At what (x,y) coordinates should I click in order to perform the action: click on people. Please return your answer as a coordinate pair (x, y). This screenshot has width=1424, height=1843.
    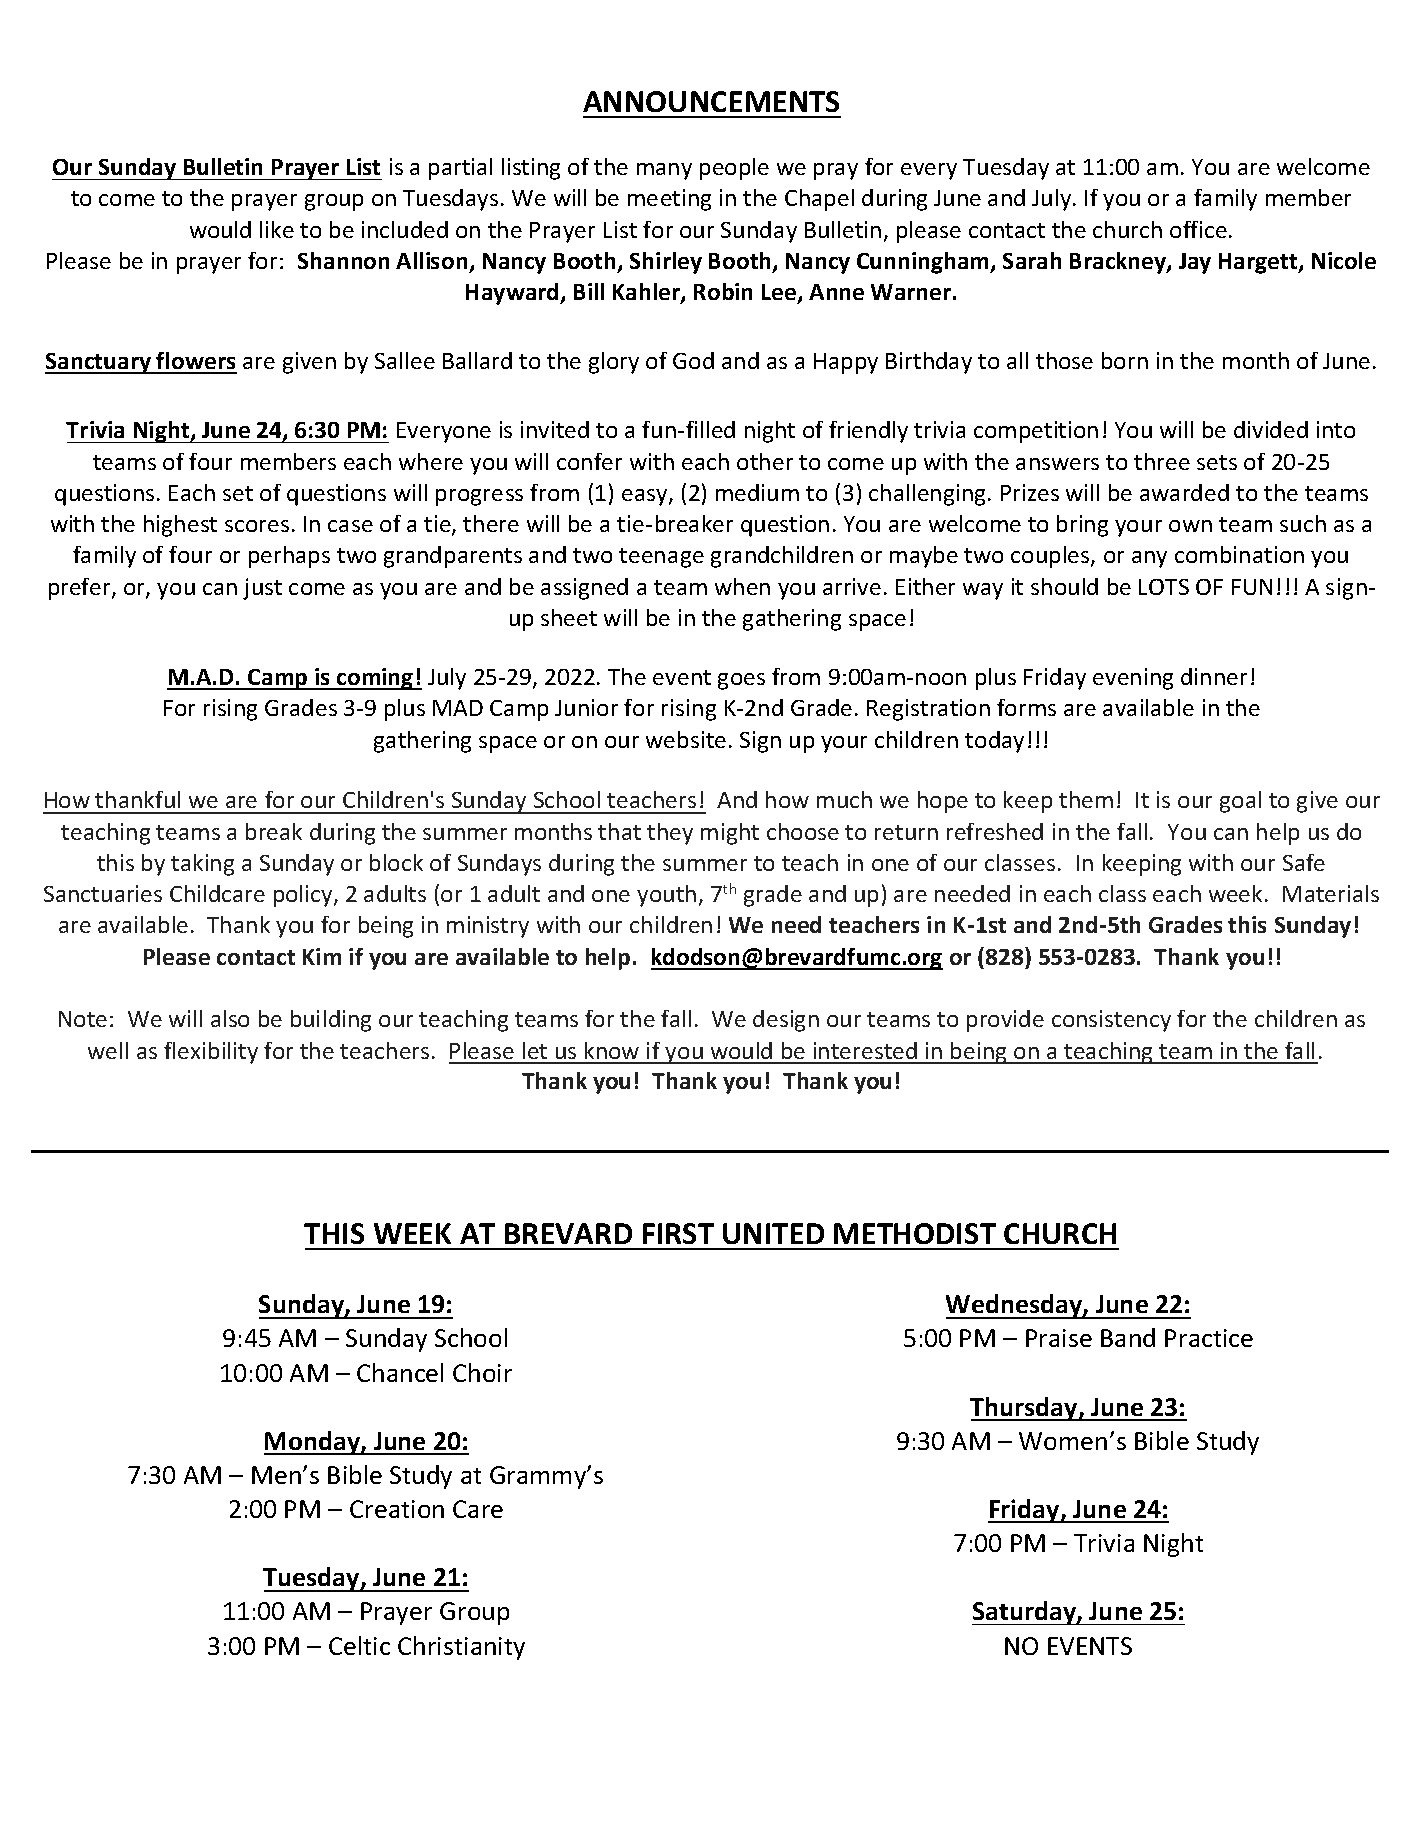
    Looking at the image, I should click on (734, 169).
